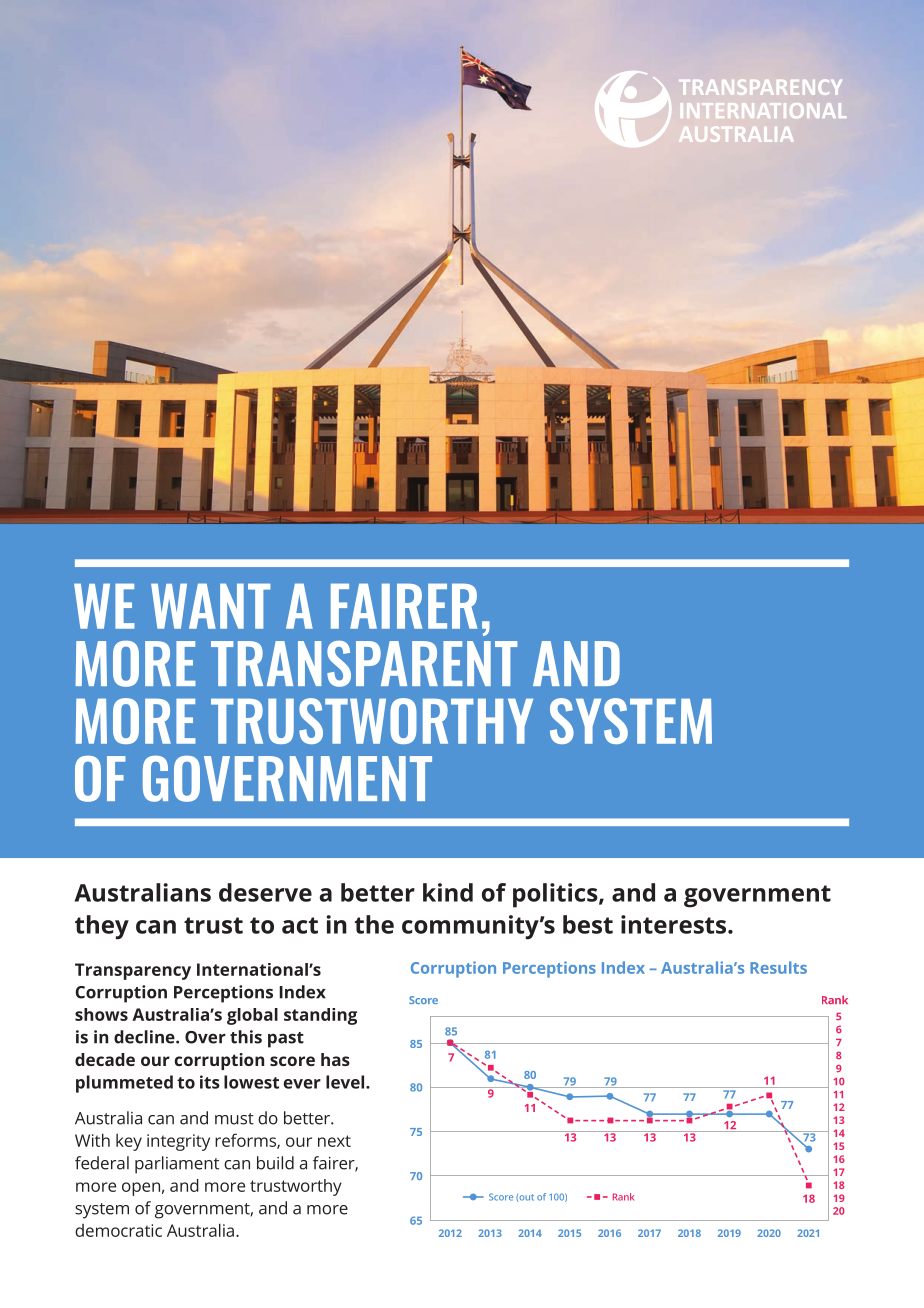 The height and width of the screenshot is (1308, 924). Describe the element at coordinates (364, 664) in the screenshot. I see `TRANSPARENT` at that location.
